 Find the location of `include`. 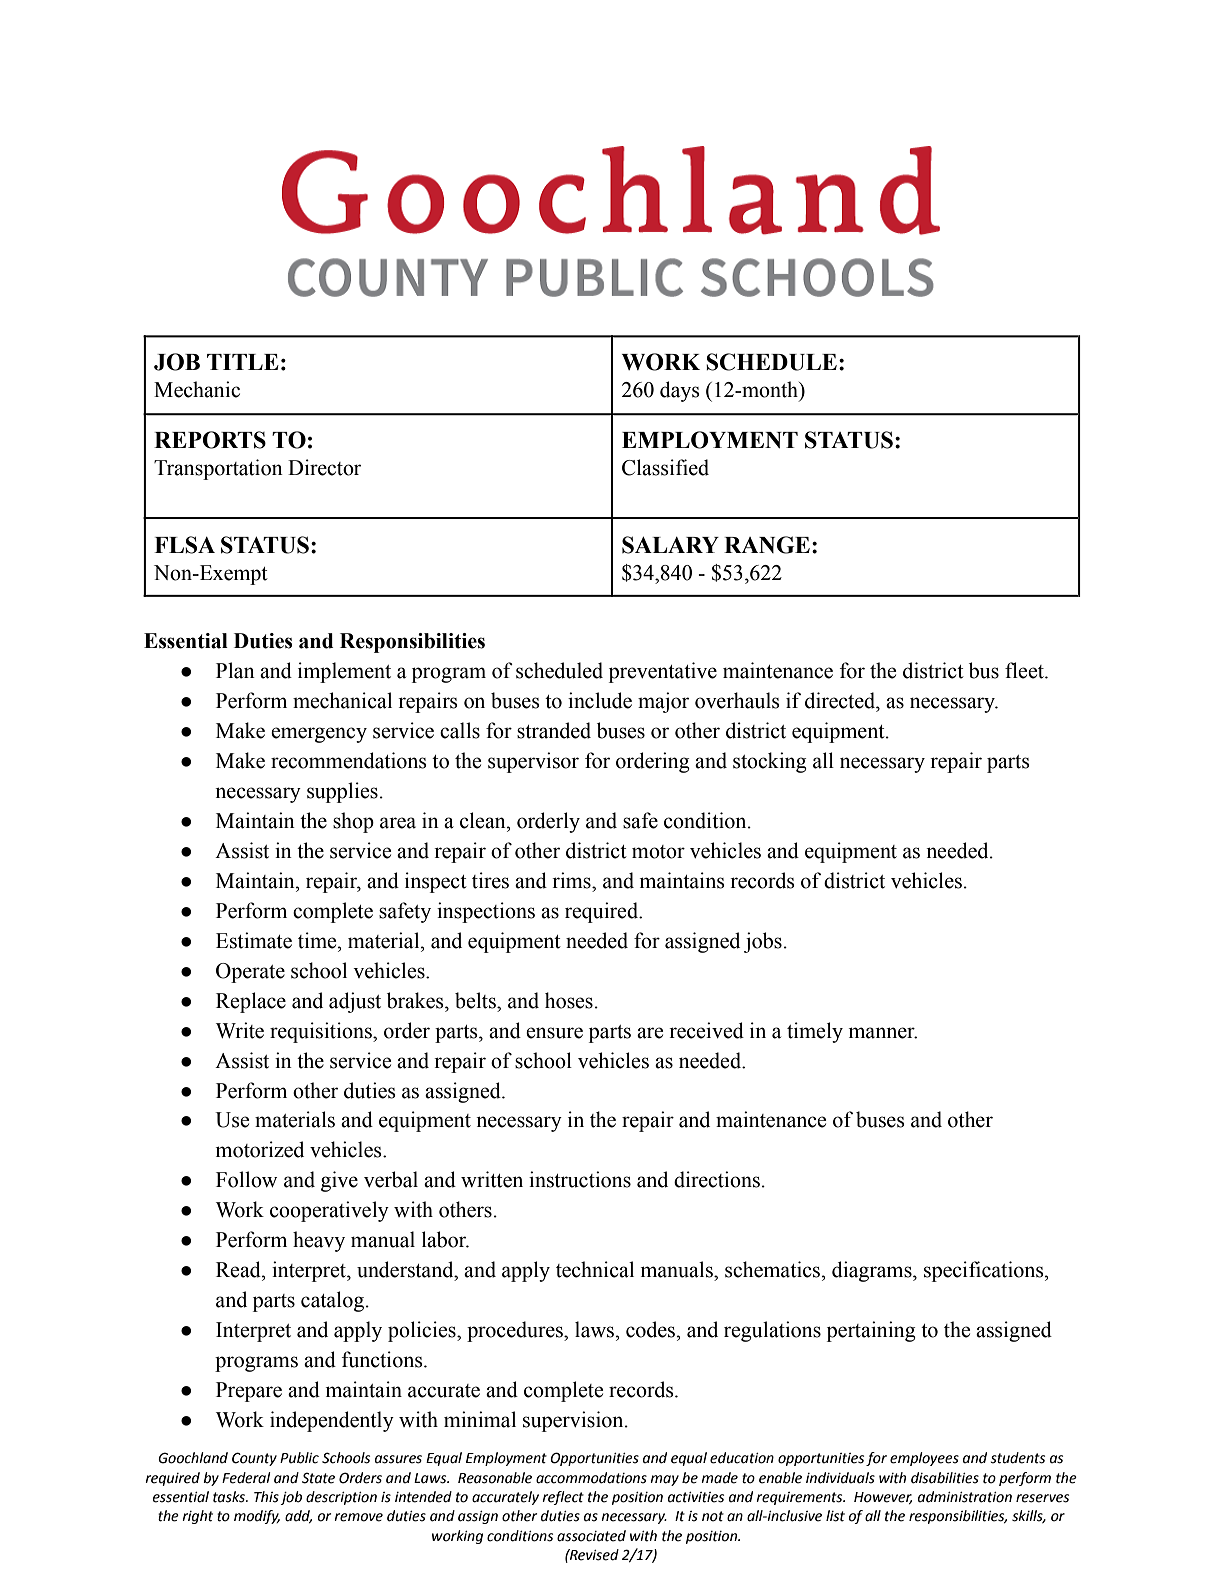

include is located at coordinates (600, 700).
